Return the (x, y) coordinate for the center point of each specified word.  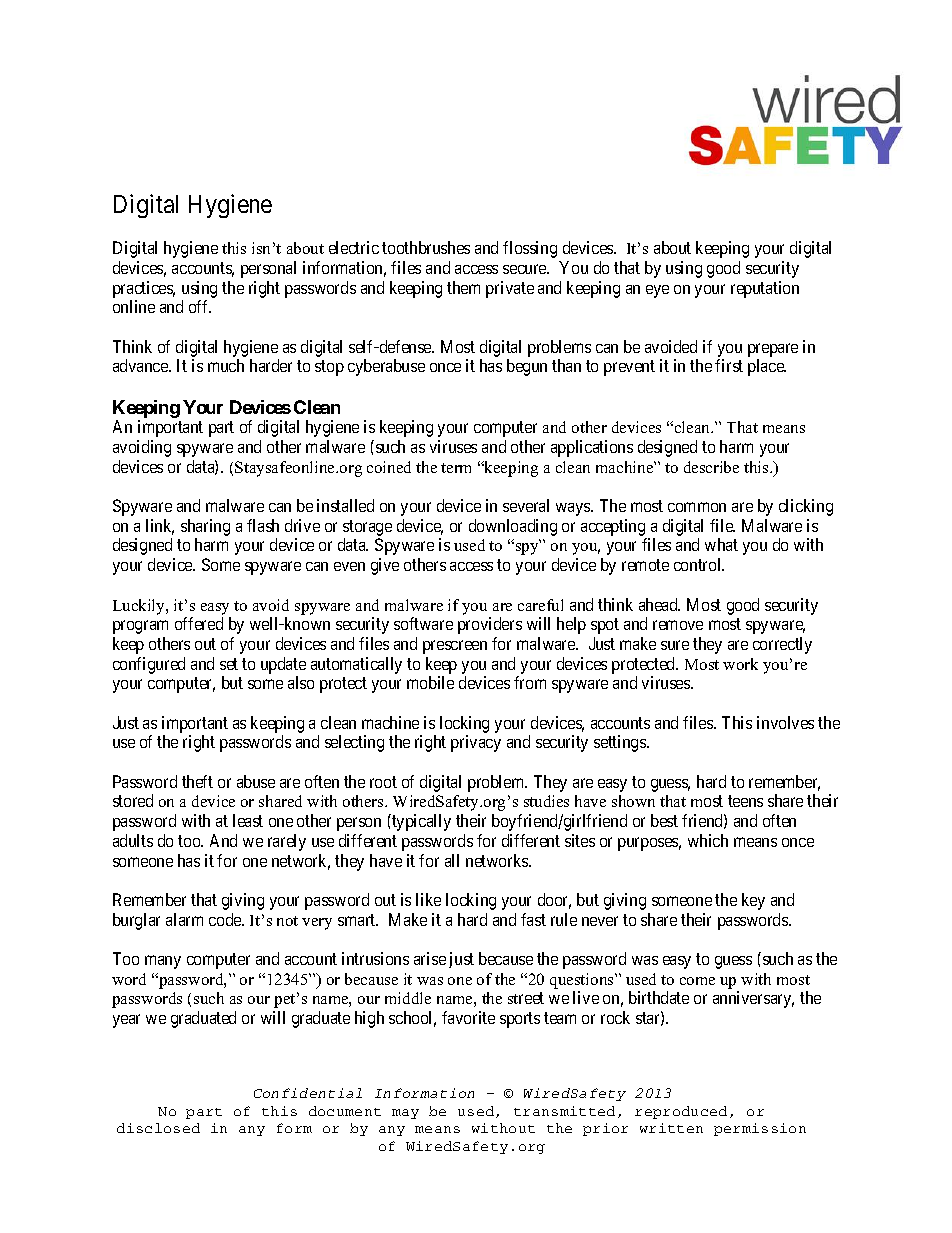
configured (149, 665)
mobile (430, 682)
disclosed (158, 1128)
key (753, 901)
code (226, 919)
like (428, 899)
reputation (765, 289)
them (463, 287)
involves (785, 722)
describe (711, 467)
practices (144, 289)
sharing (205, 529)
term (456, 468)
